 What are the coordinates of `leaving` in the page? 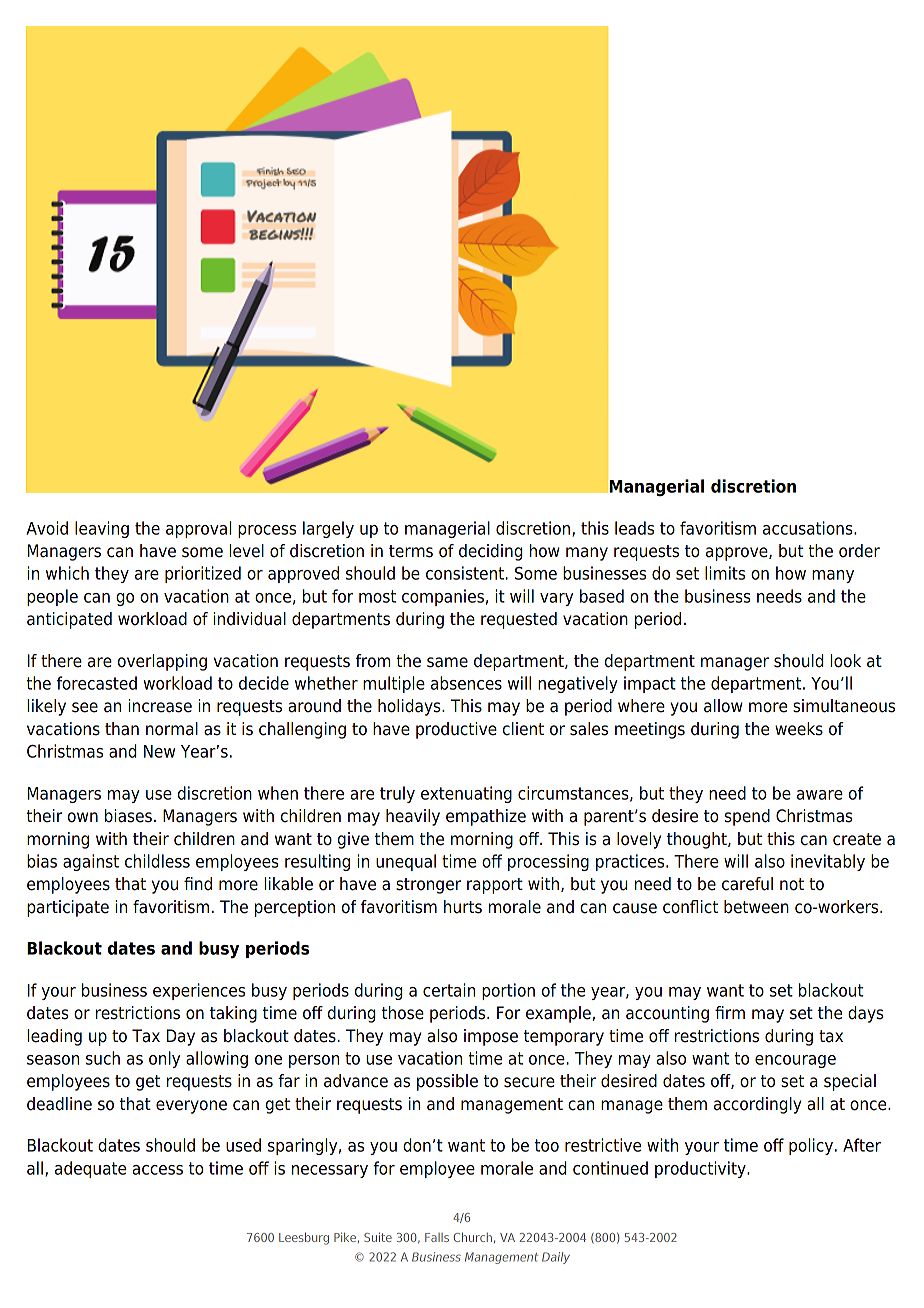 It's located at (102, 529).
